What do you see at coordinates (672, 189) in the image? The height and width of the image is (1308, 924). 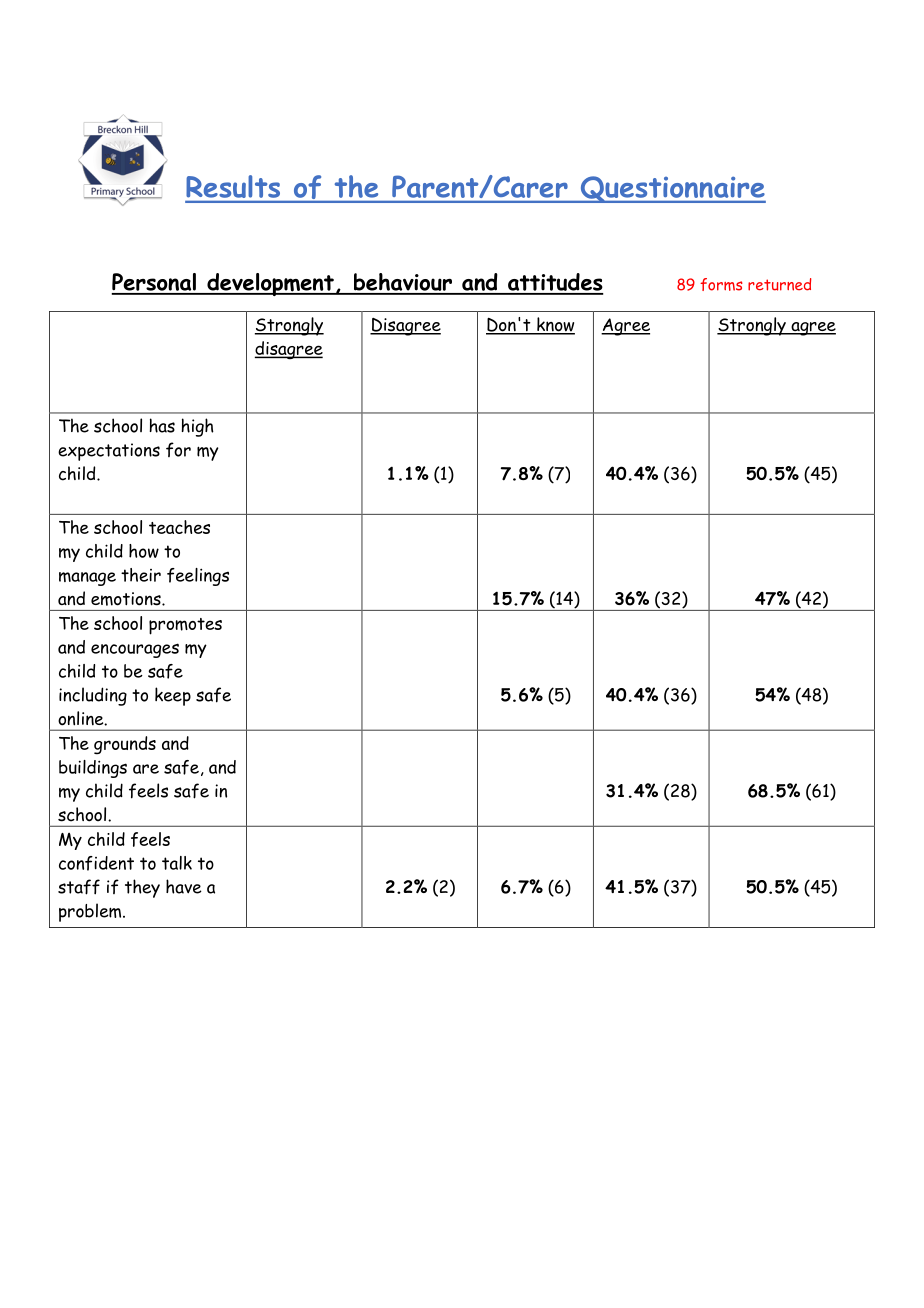 I see `Questionnaire` at bounding box center [672, 189].
